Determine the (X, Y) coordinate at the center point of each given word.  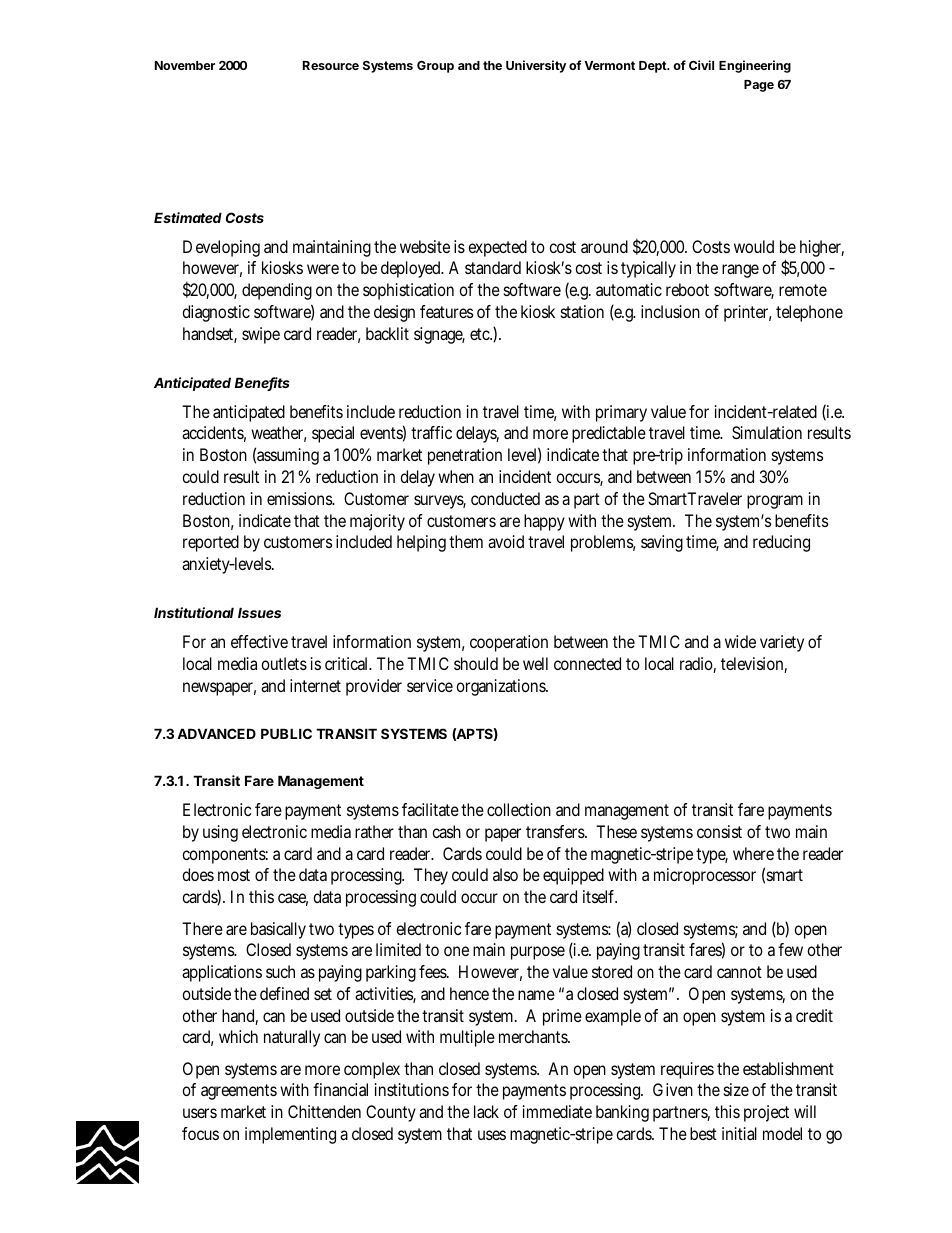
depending (277, 291)
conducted (505, 498)
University (536, 66)
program (775, 502)
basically (278, 930)
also (505, 874)
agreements (239, 1092)
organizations (502, 687)
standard (493, 267)
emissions (300, 498)
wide (740, 641)
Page (759, 86)
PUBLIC (286, 733)
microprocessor (705, 876)
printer (748, 313)
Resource (331, 65)
